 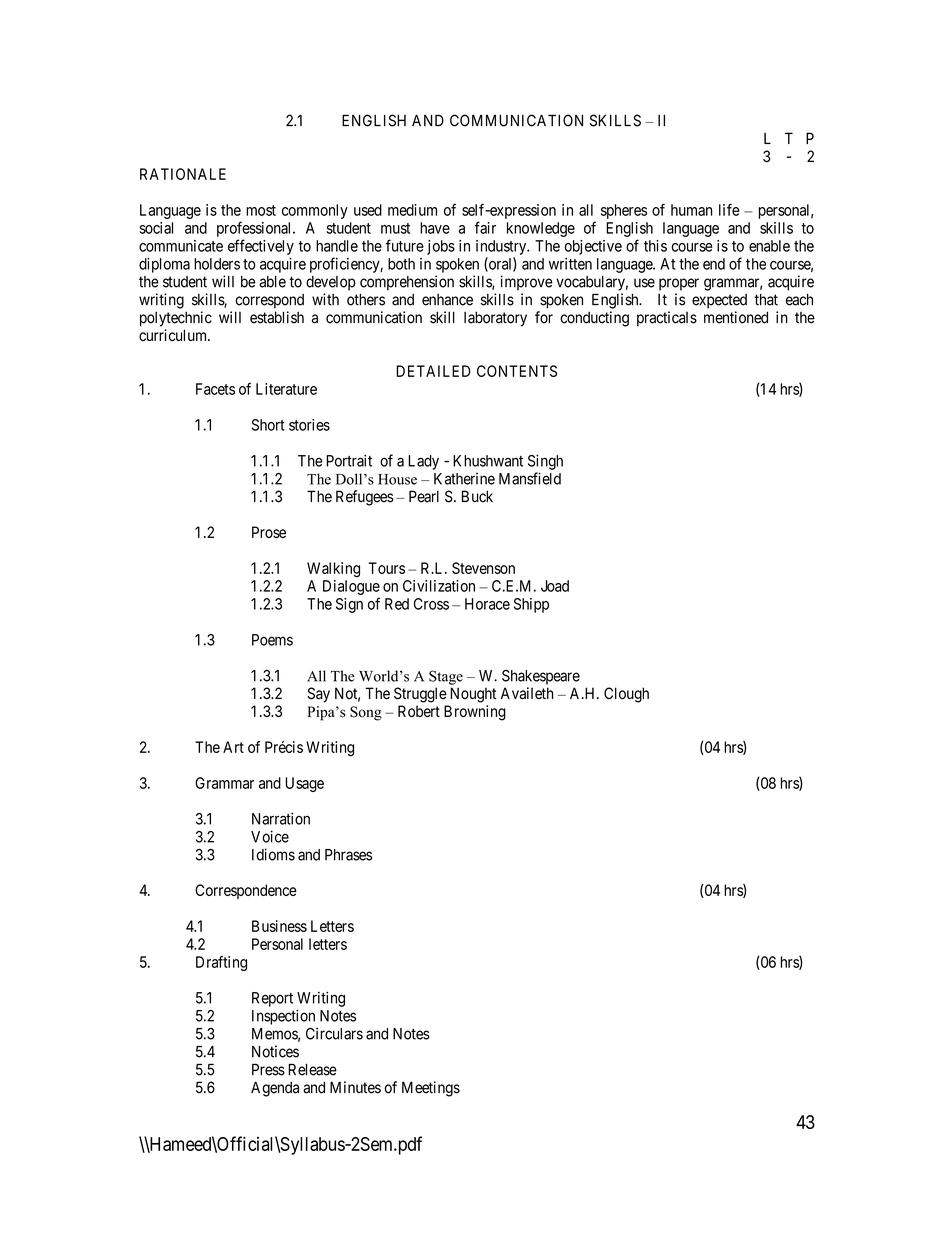 What do you see at coordinates (475, 713) in the screenshot?
I see `Browning` at bounding box center [475, 713].
